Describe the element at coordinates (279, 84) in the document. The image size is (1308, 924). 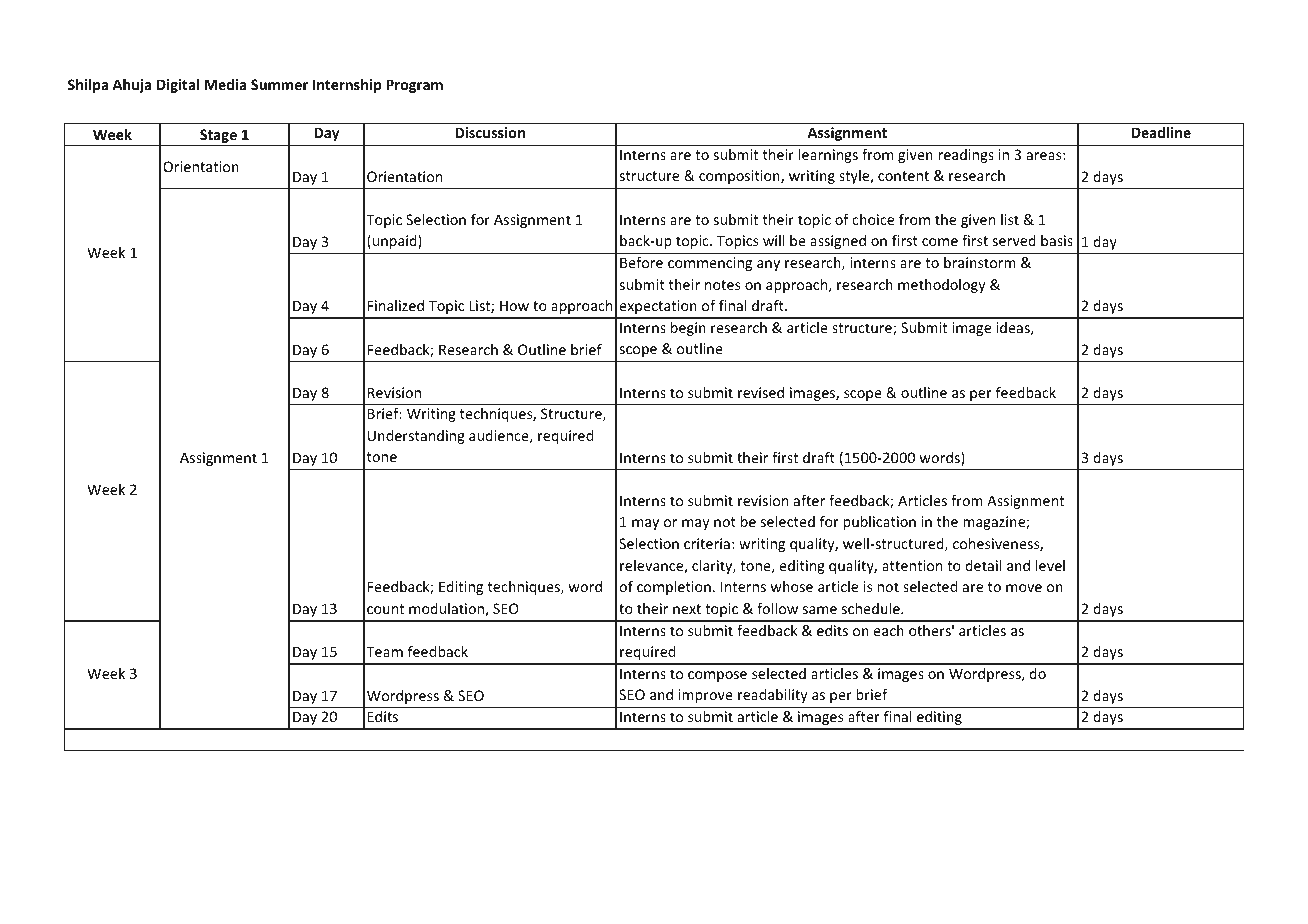
I see `Summer` at that location.
